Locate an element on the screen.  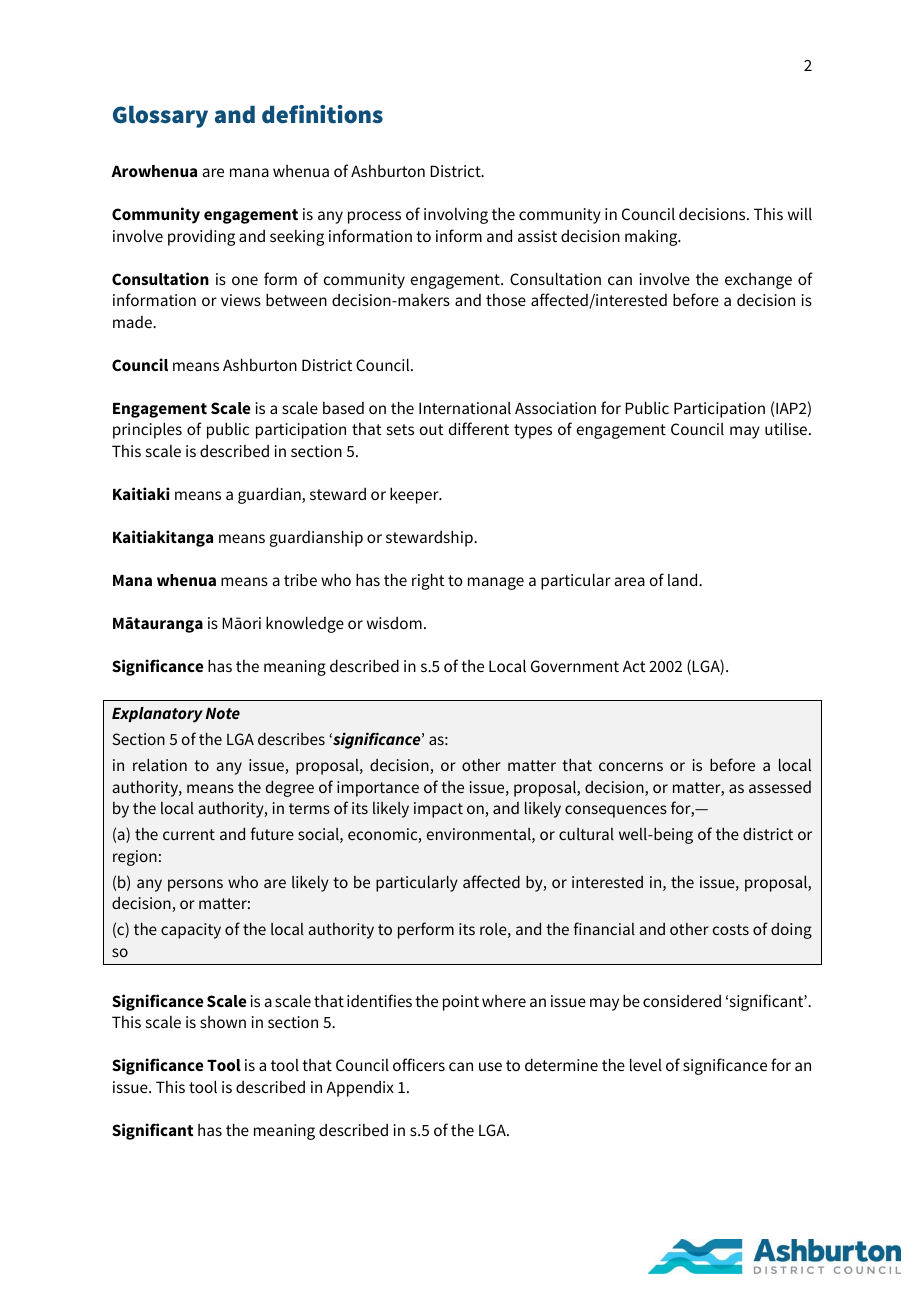
use is located at coordinates (490, 1066).
